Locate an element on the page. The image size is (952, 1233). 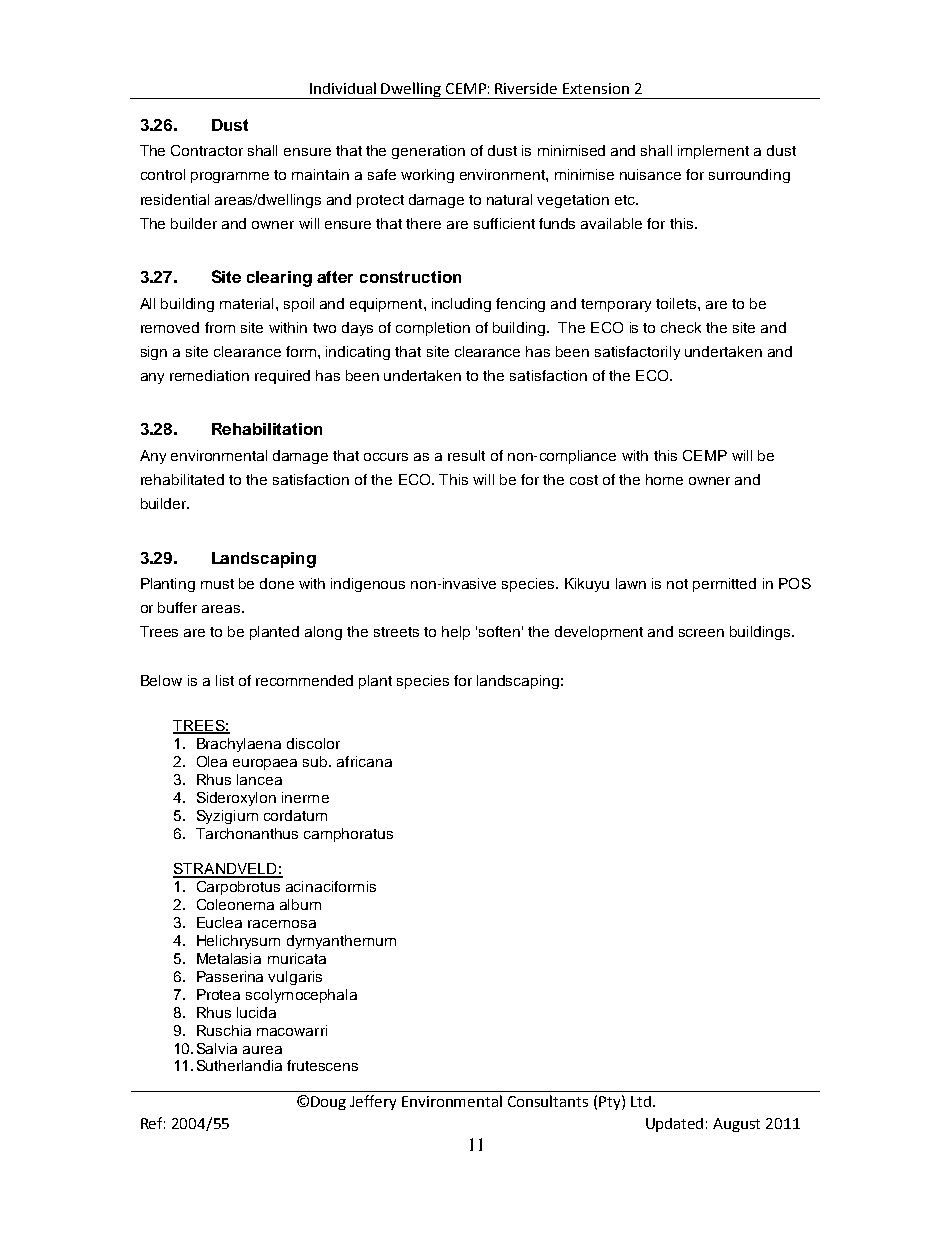
completion is located at coordinates (433, 329).
